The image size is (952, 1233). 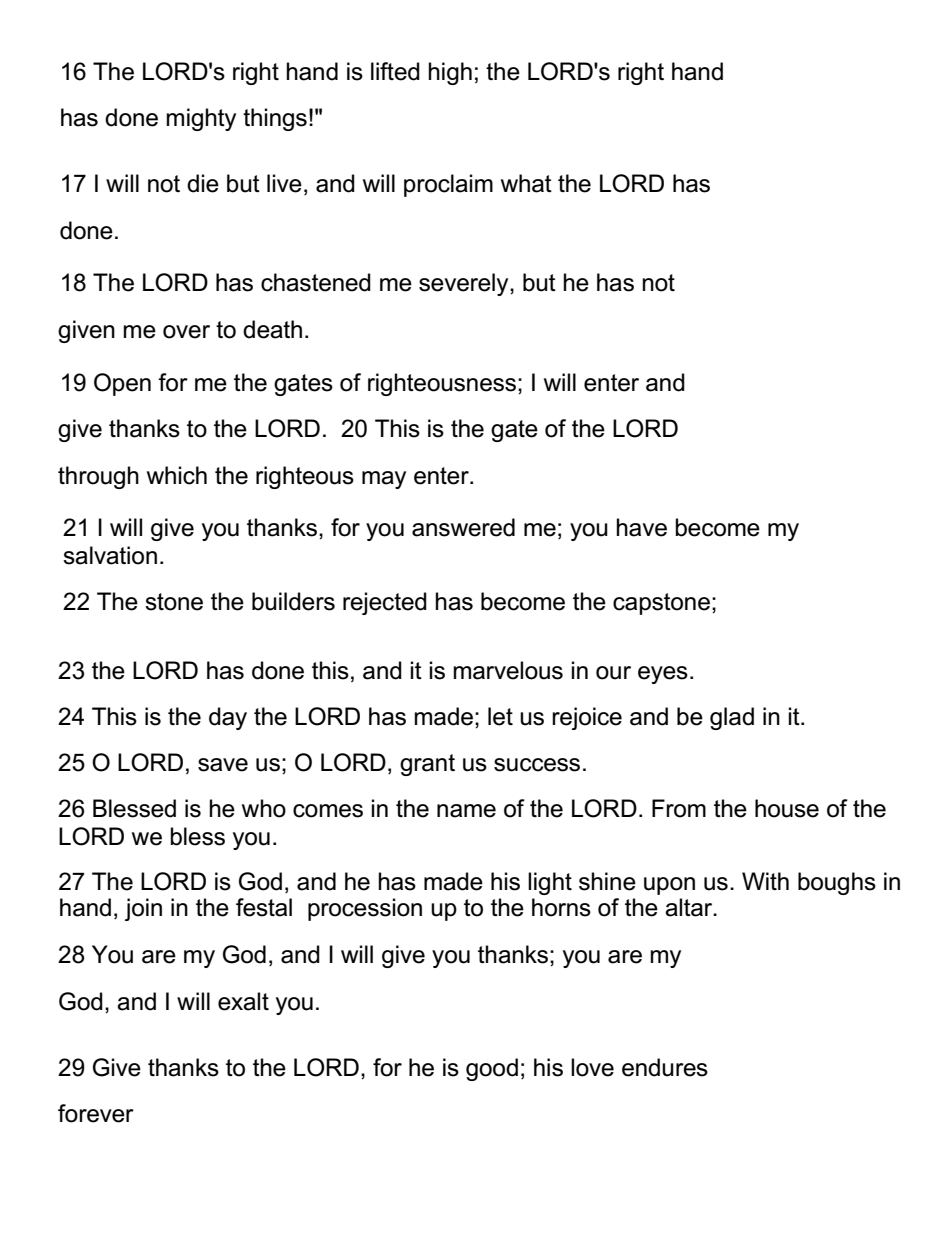 I want to click on may, so click(x=384, y=480).
